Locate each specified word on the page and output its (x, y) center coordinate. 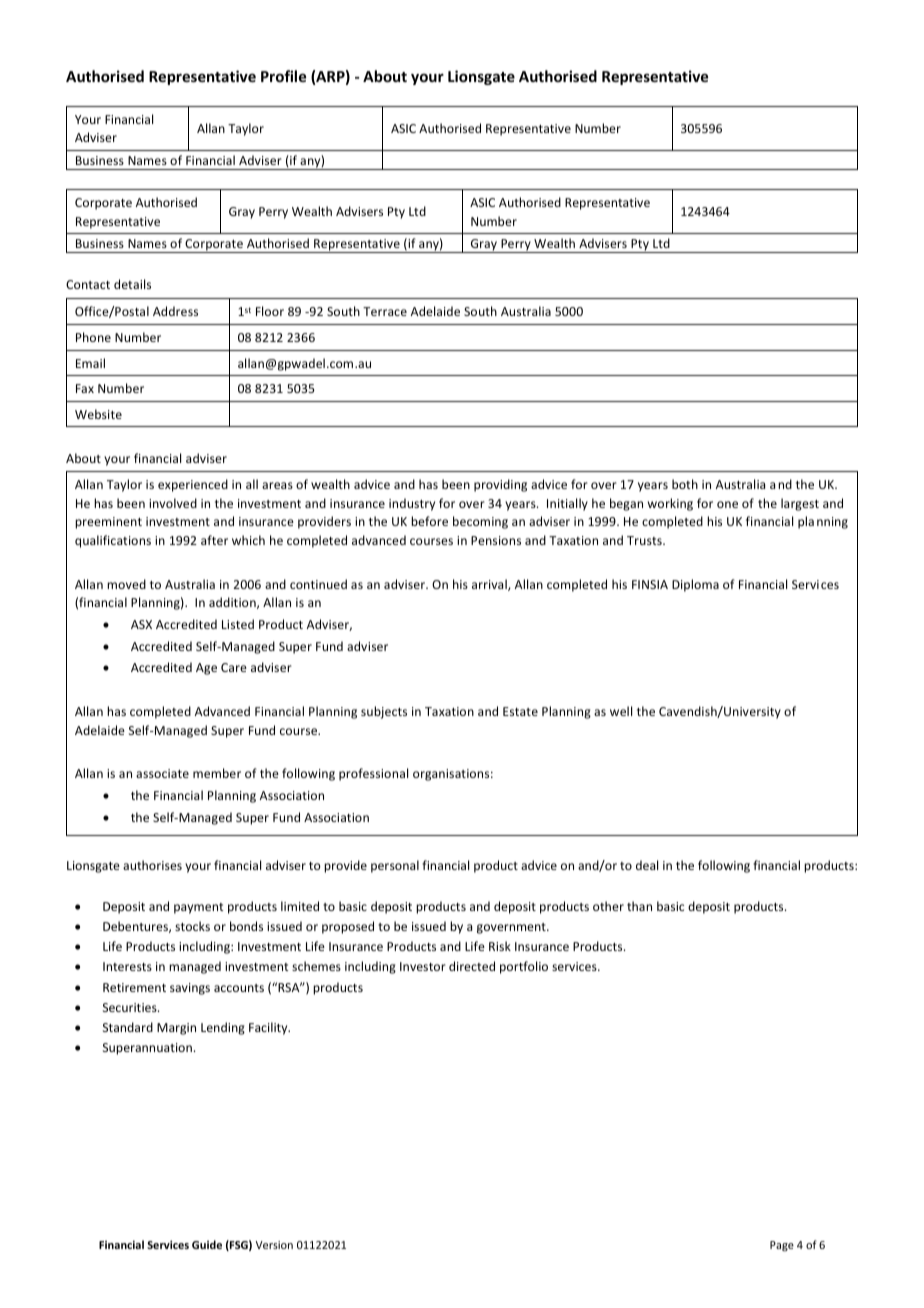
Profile (283, 76)
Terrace (385, 311)
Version (274, 1245)
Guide (207, 1244)
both (685, 484)
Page (782, 1246)
